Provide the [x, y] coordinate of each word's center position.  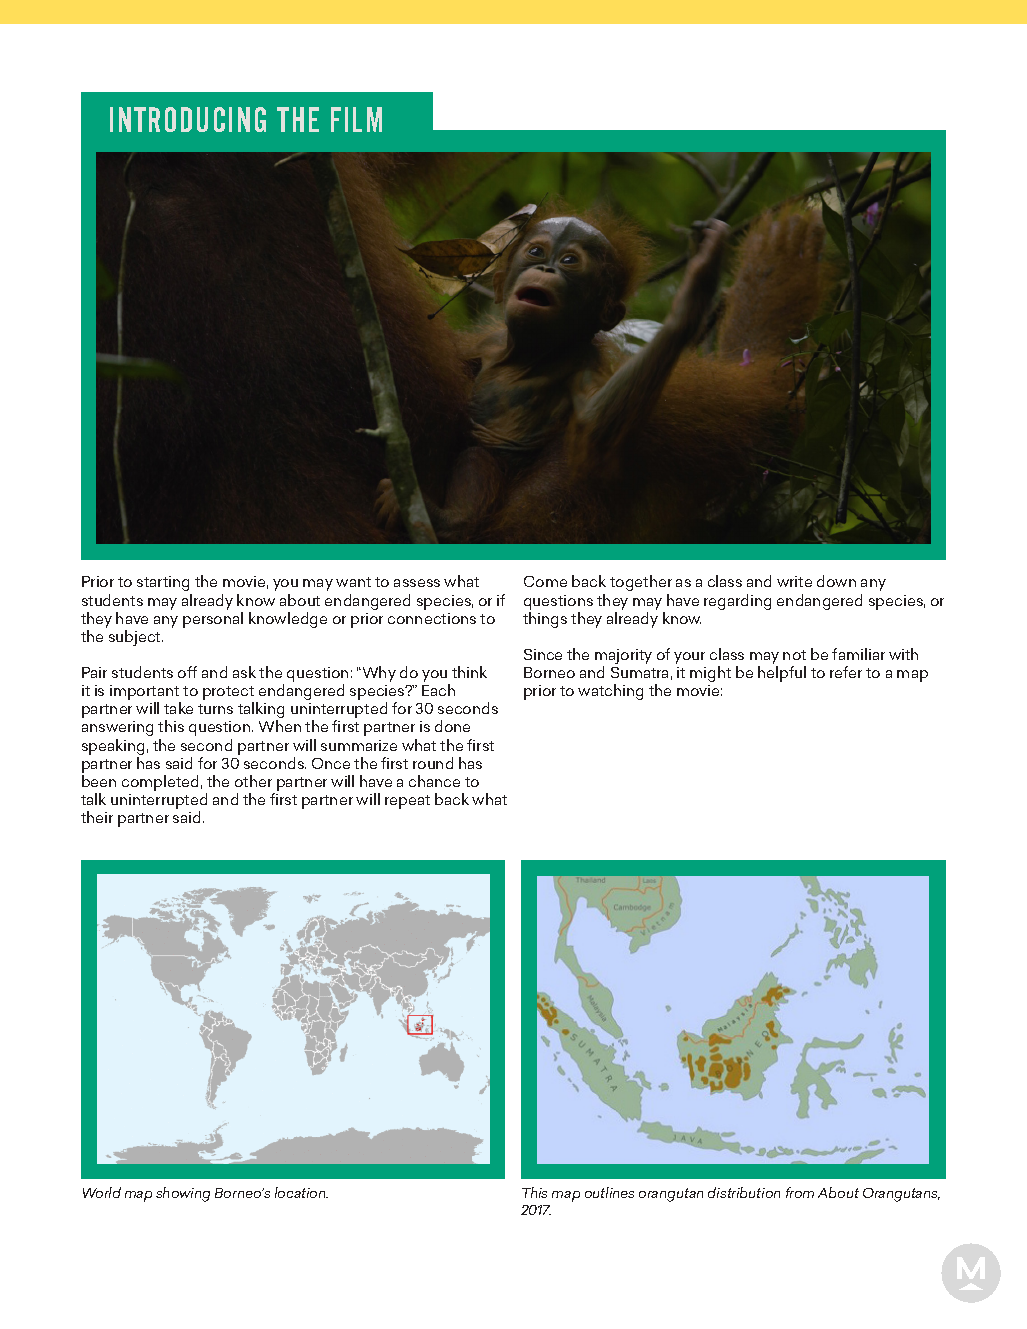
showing [183, 1194]
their [97, 817]
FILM [356, 119]
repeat [407, 802]
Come [545, 581]
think [469, 672]
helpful [782, 674]
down [836, 581]
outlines [609, 1192]
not [794, 655]
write [794, 581]
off [187, 672]
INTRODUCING [188, 119]
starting [163, 583]
